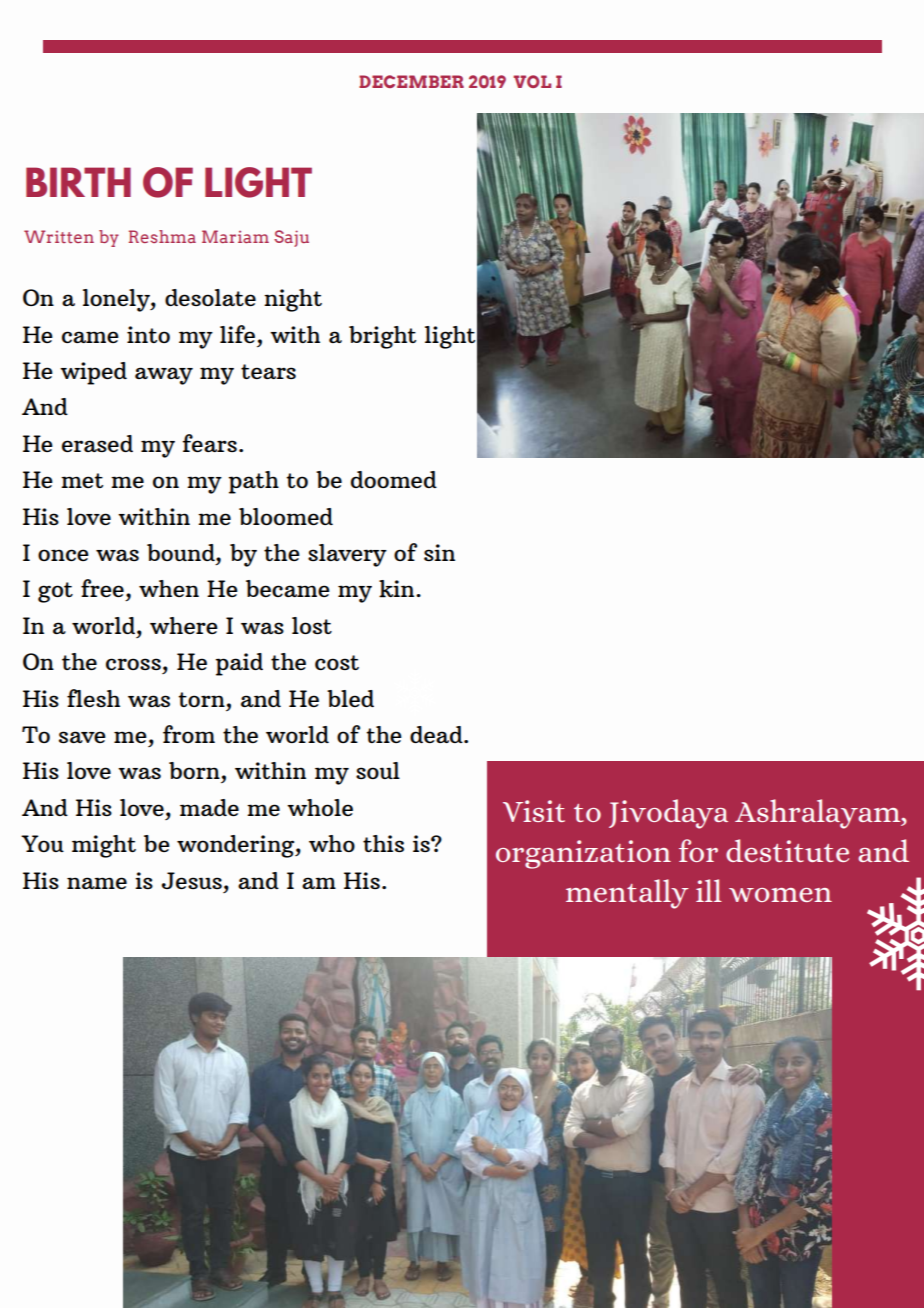 This document has width=924, height=1308. Describe the element at coordinates (439, 552) in the document. I see `sin` at that location.
